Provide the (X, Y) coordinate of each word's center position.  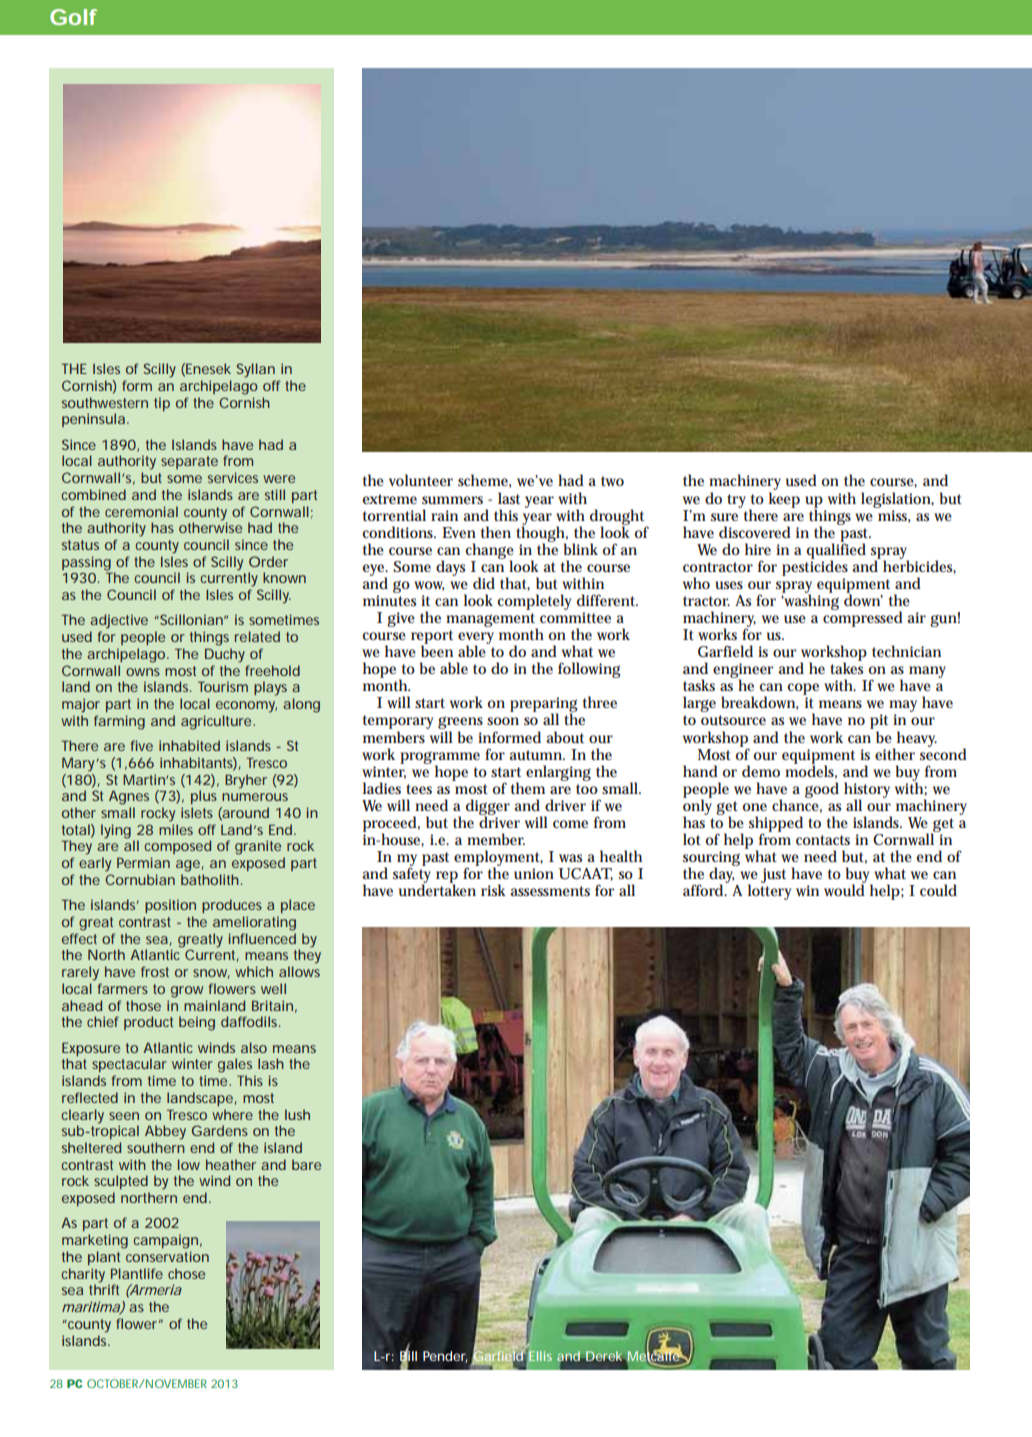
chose (186, 1273)
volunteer (421, 480)
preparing (544, 706)
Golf (73, 17)
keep (784, 500)
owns (143, 672)
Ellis (540, 1356)
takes (846, 667)
